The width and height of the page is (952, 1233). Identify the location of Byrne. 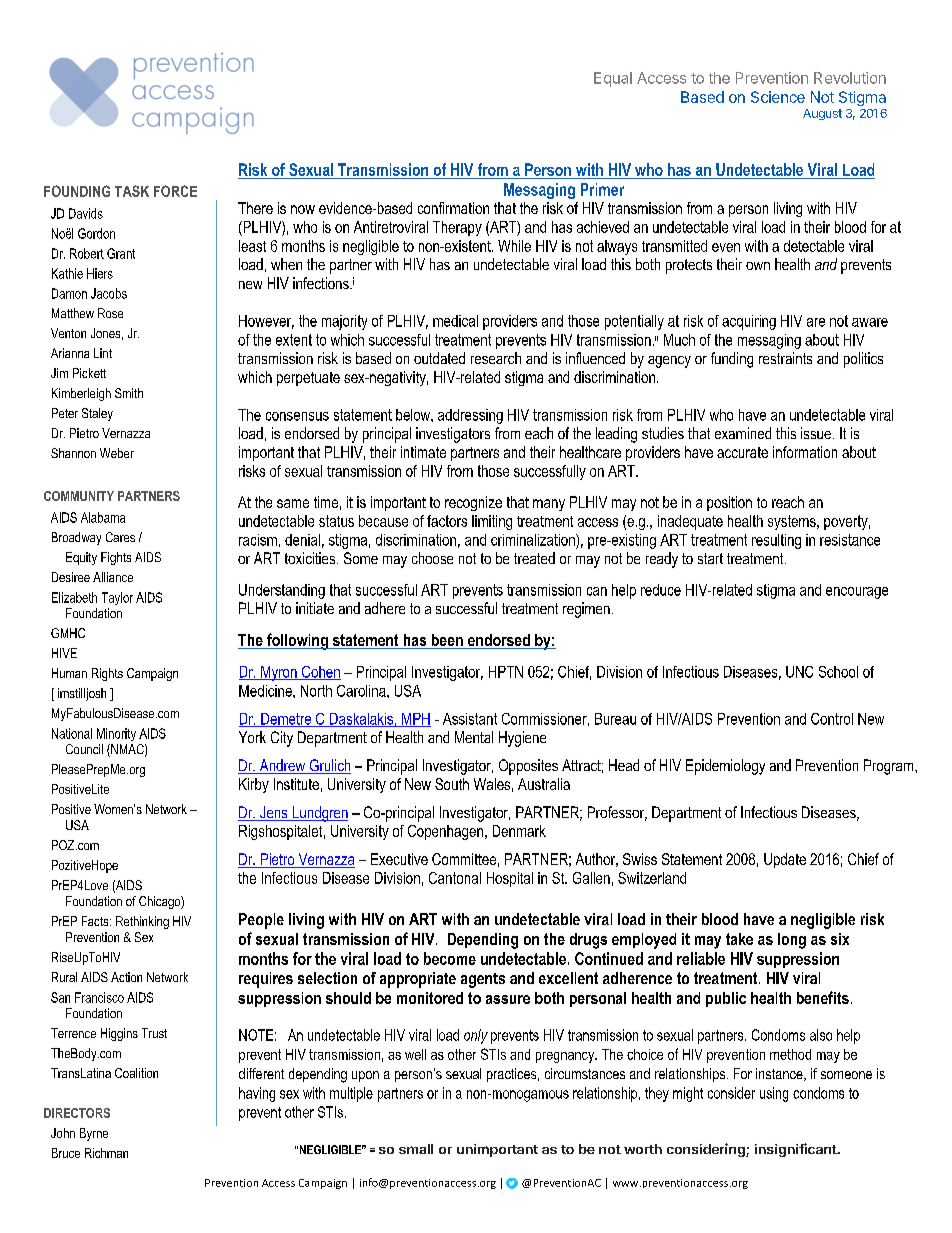
(94, 1134).
